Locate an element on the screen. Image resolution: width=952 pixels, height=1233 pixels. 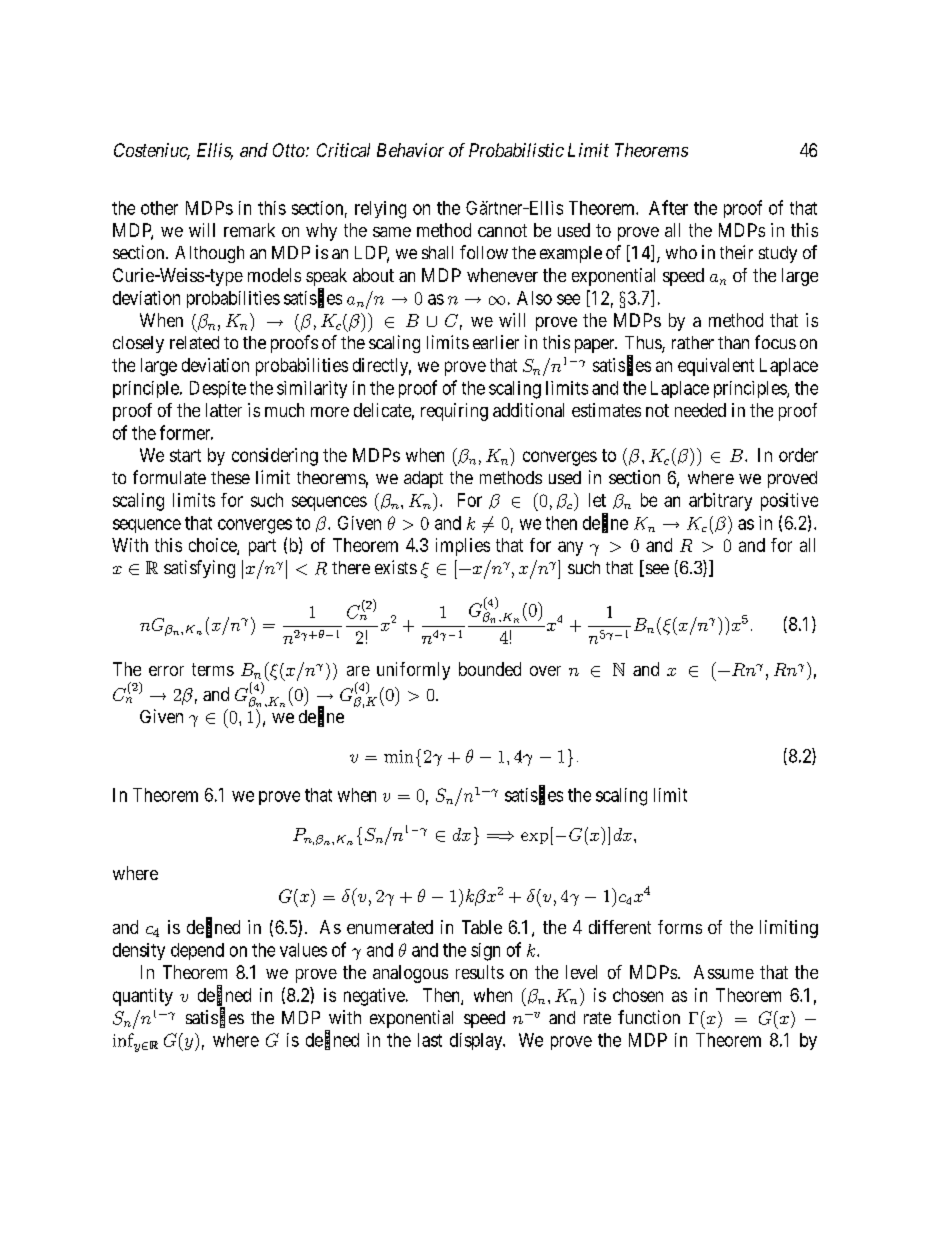
bounded is located at coordinates (490, 669).
